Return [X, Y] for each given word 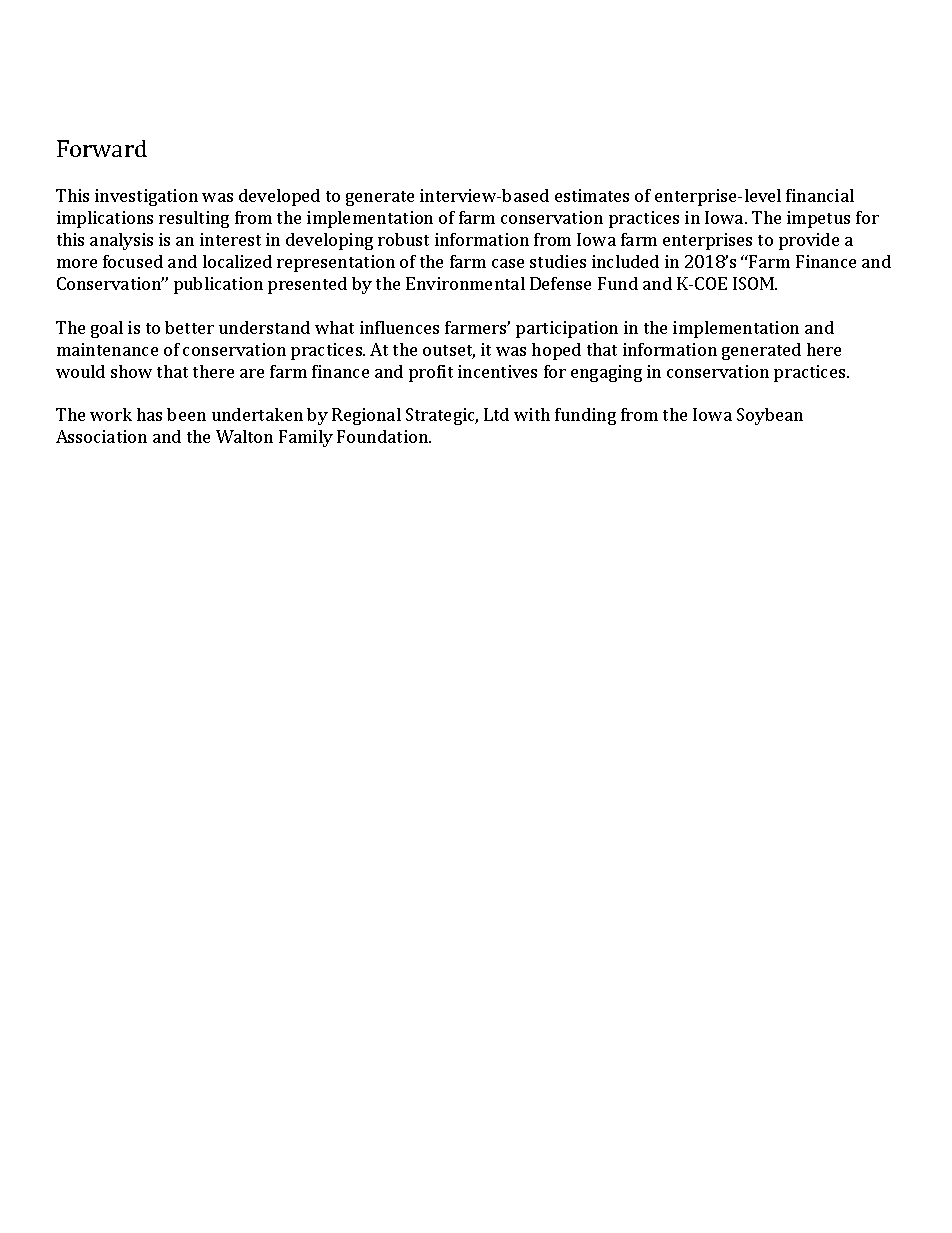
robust [403, 239]
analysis [121, 241]
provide [809, 241]
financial [820, 195]
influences [399, 327]
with [532, 414]
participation [567, 329]
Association [101, 436]
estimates [592, 195]
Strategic [442, 416]
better [189, 327]
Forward [102, 148]
